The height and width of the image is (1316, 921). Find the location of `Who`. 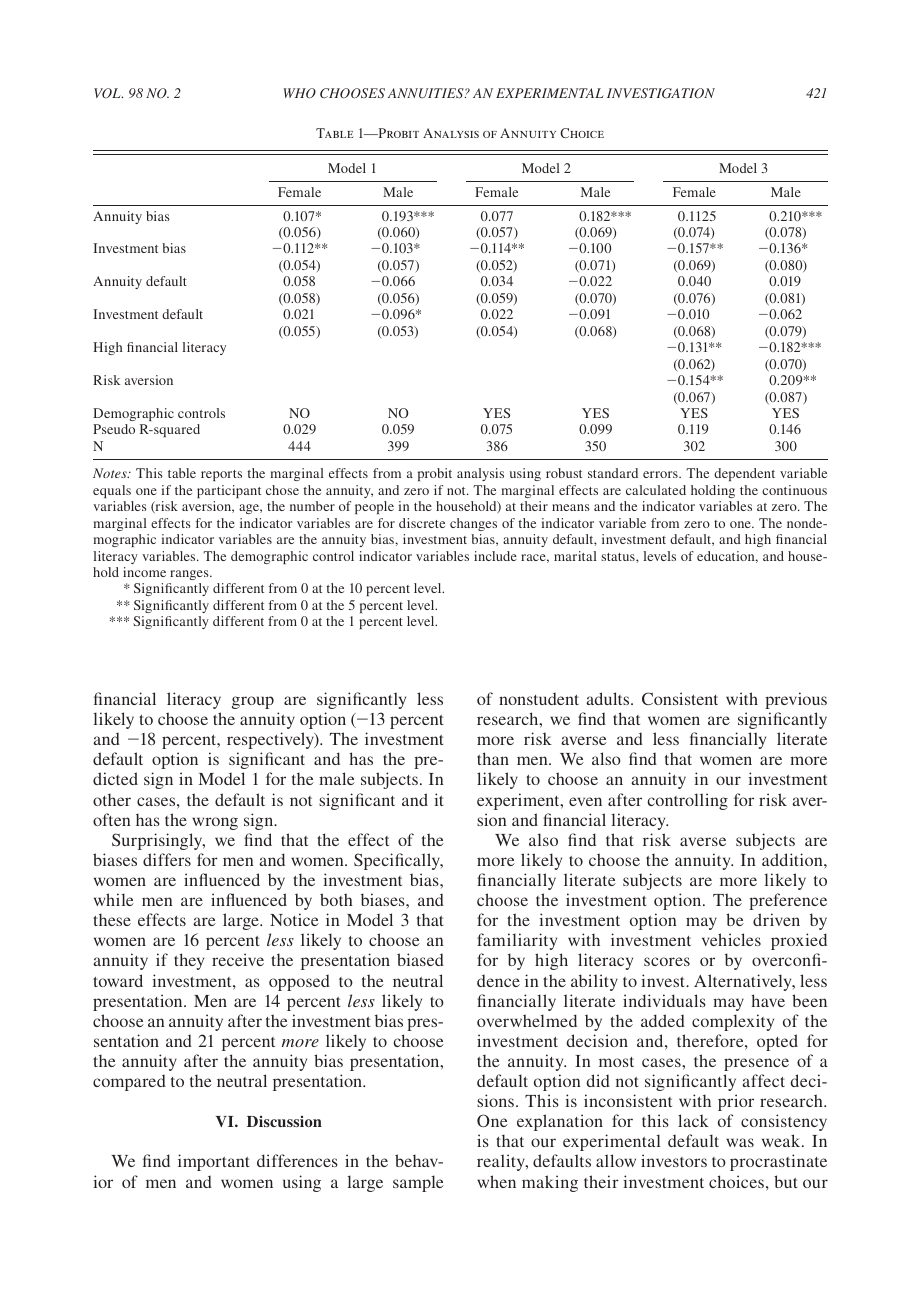

Who is located at coordinates (300, 93).
